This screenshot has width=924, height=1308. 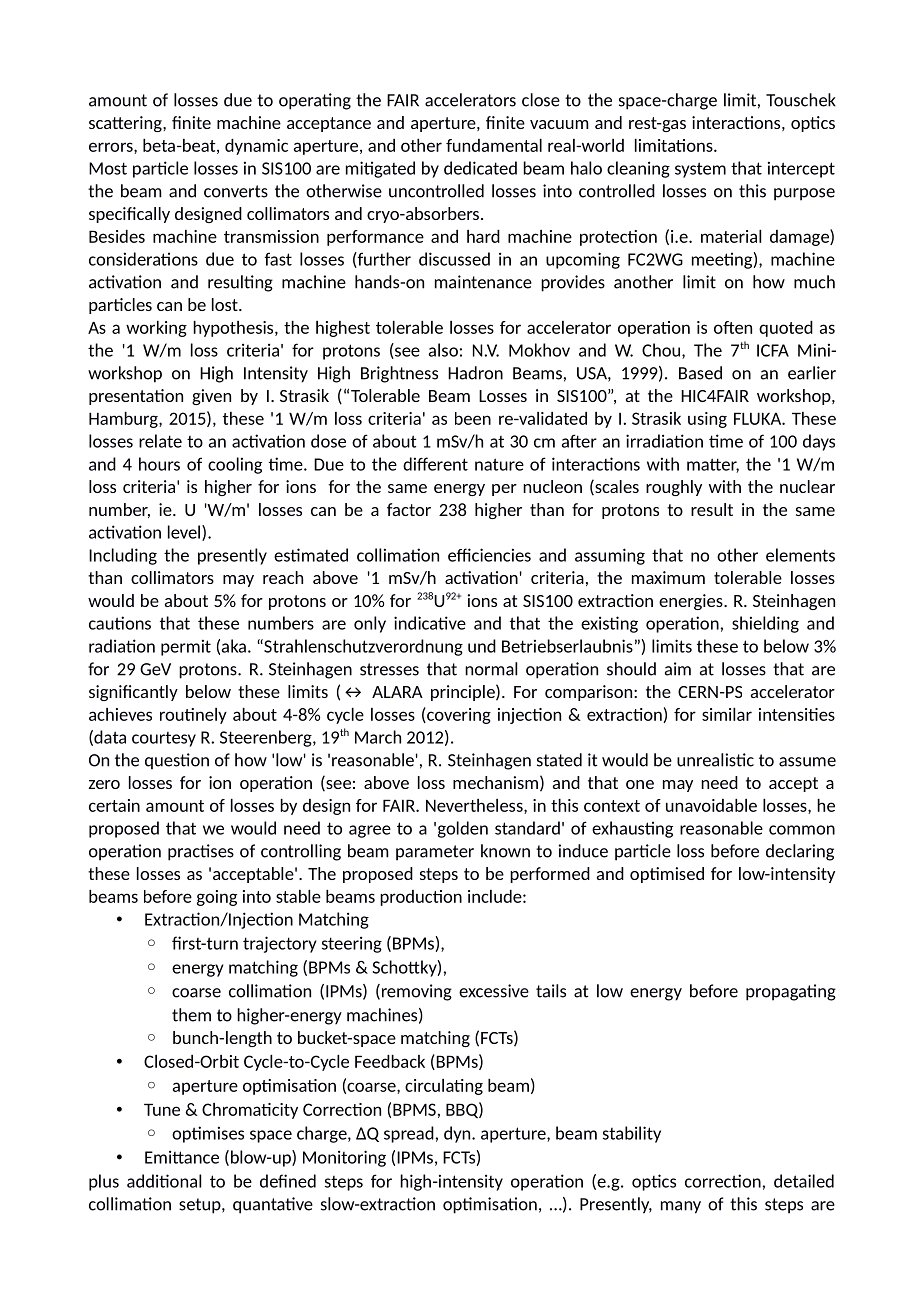 I want to click on shielding, so click(x=765, y=624).
